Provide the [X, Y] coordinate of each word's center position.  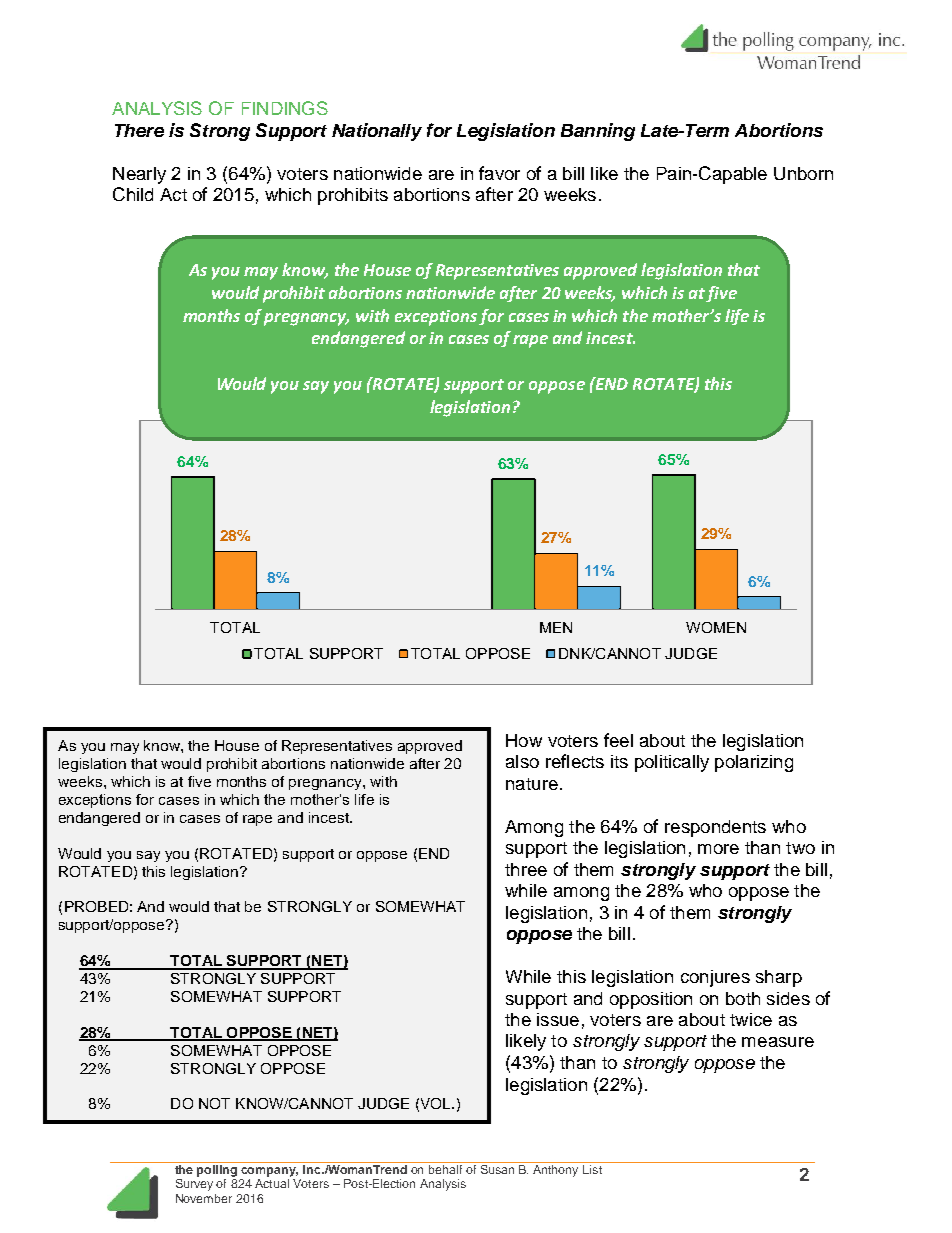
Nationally [377, 132]
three [526, 869]
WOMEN [716, 627]
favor [499, 173]
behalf [445, 1169]
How [524, 740]
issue [558, 1019]
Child [133, 194]
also [522, 761]
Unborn [803, 173]
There [139, 130]
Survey [194, 1185]
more [718, 849]
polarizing [754, 763]
